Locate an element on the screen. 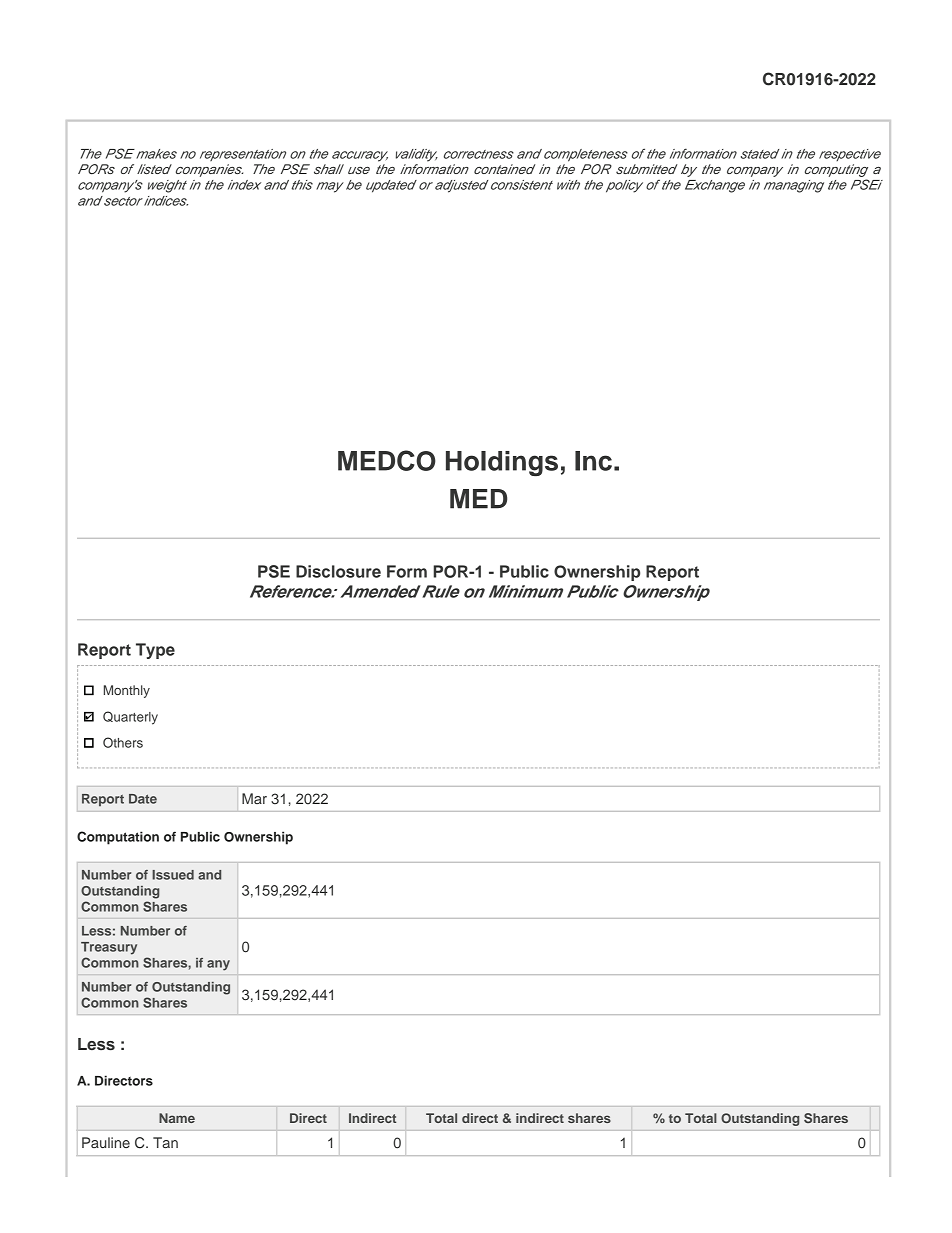  Inc is located at coordinates (593, 461).
